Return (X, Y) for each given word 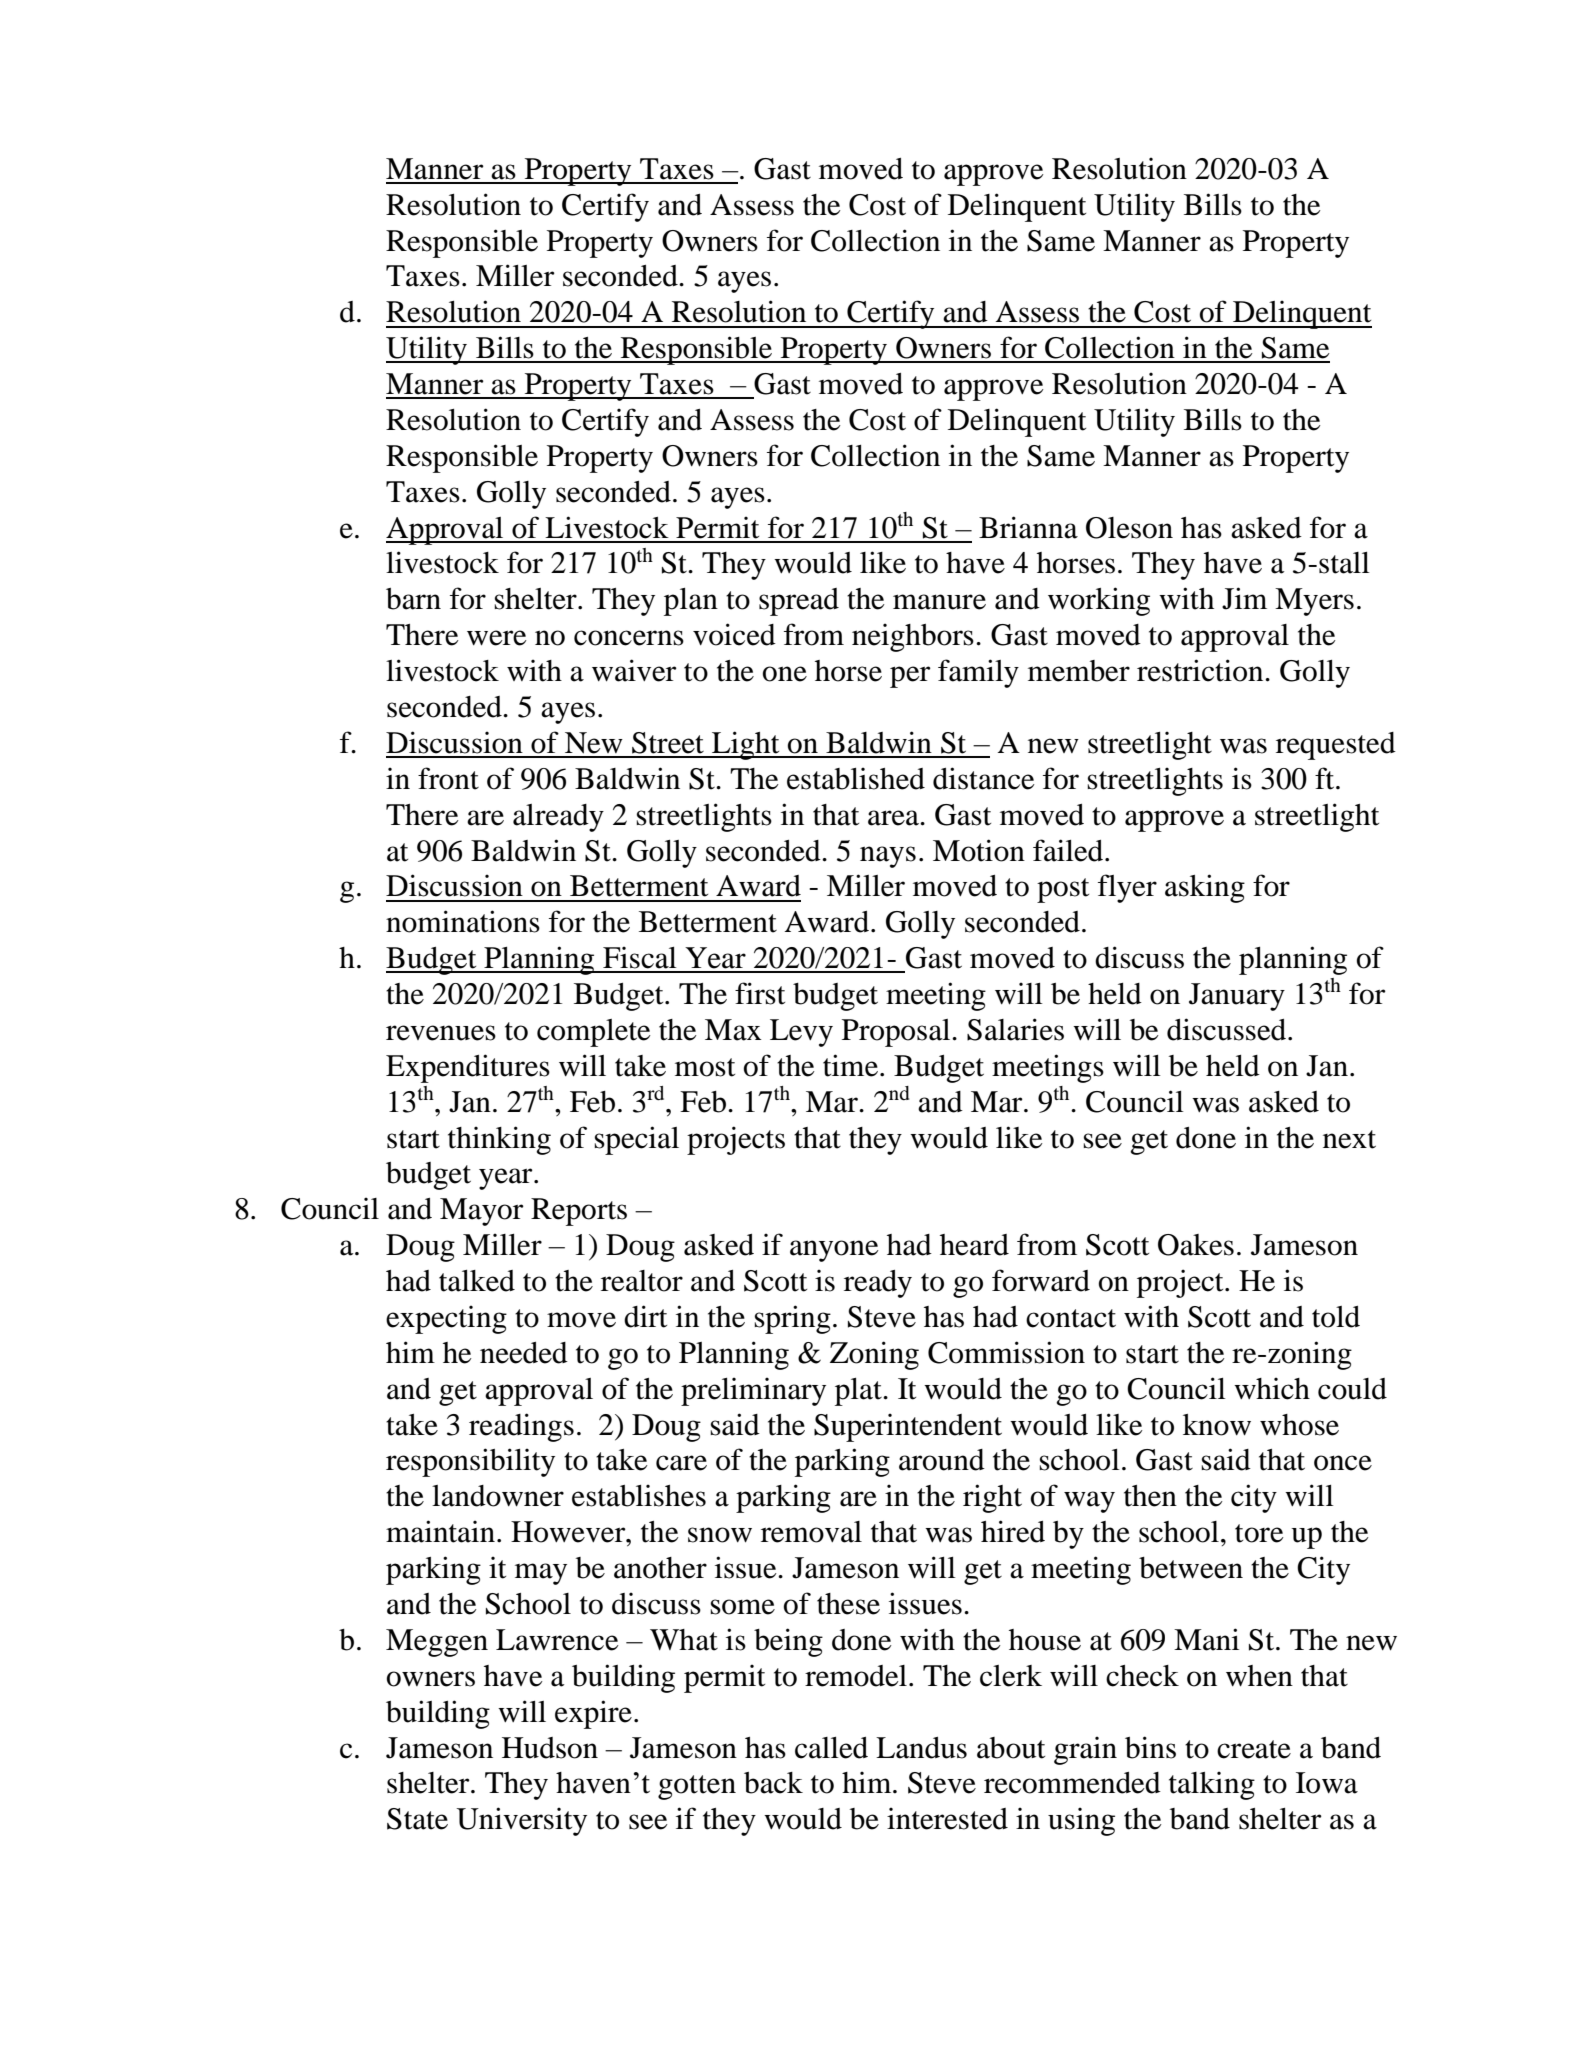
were (497, 638)
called (831, 1748)
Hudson (550, 1748)
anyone (834, 1251)
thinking (499, 1140)
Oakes (1196, 1245)
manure (939, 602)
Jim (1244, 598)
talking (1212, 1785)
